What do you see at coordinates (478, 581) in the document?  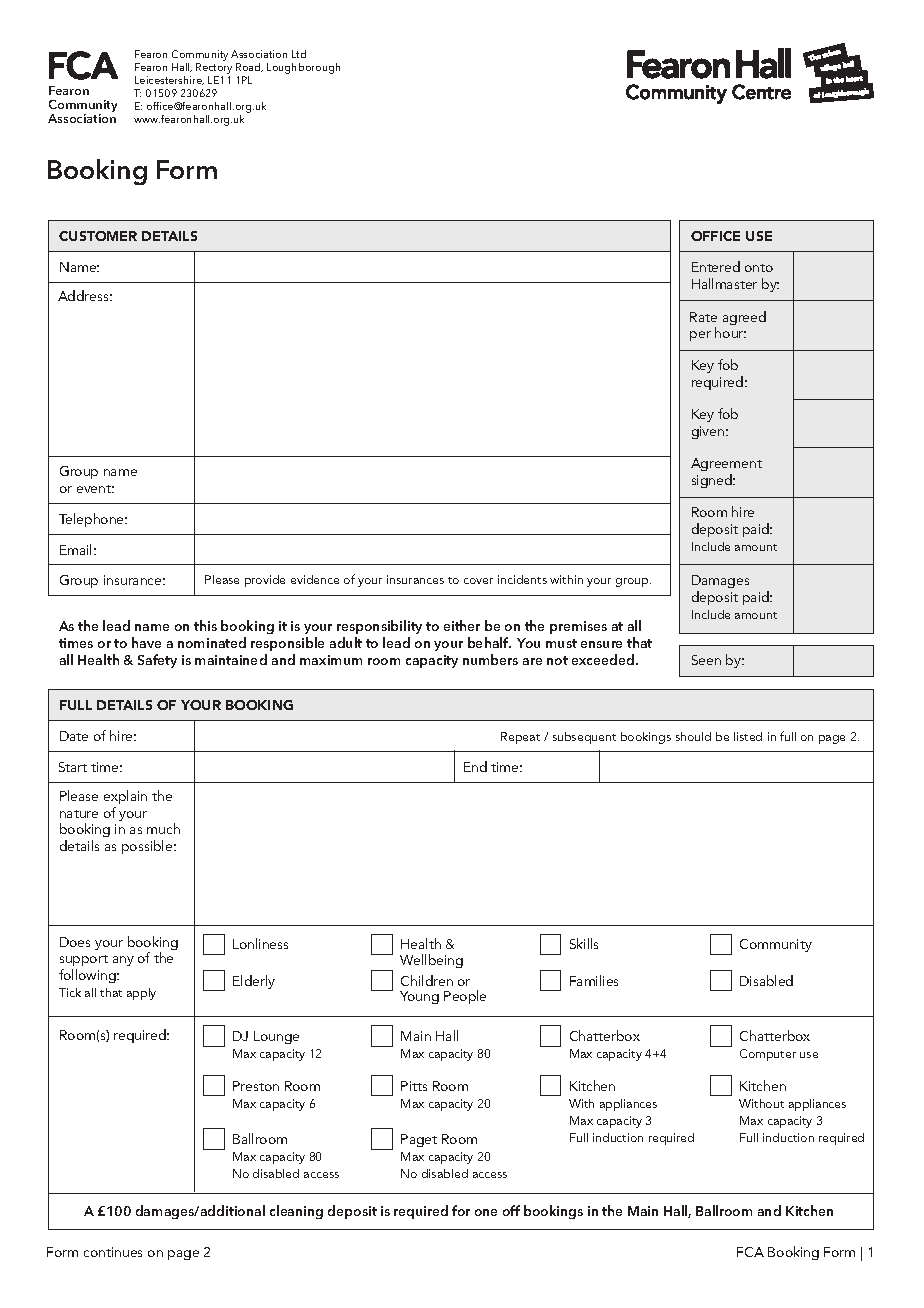 I see `cover` at bounding box center [478, 581].
